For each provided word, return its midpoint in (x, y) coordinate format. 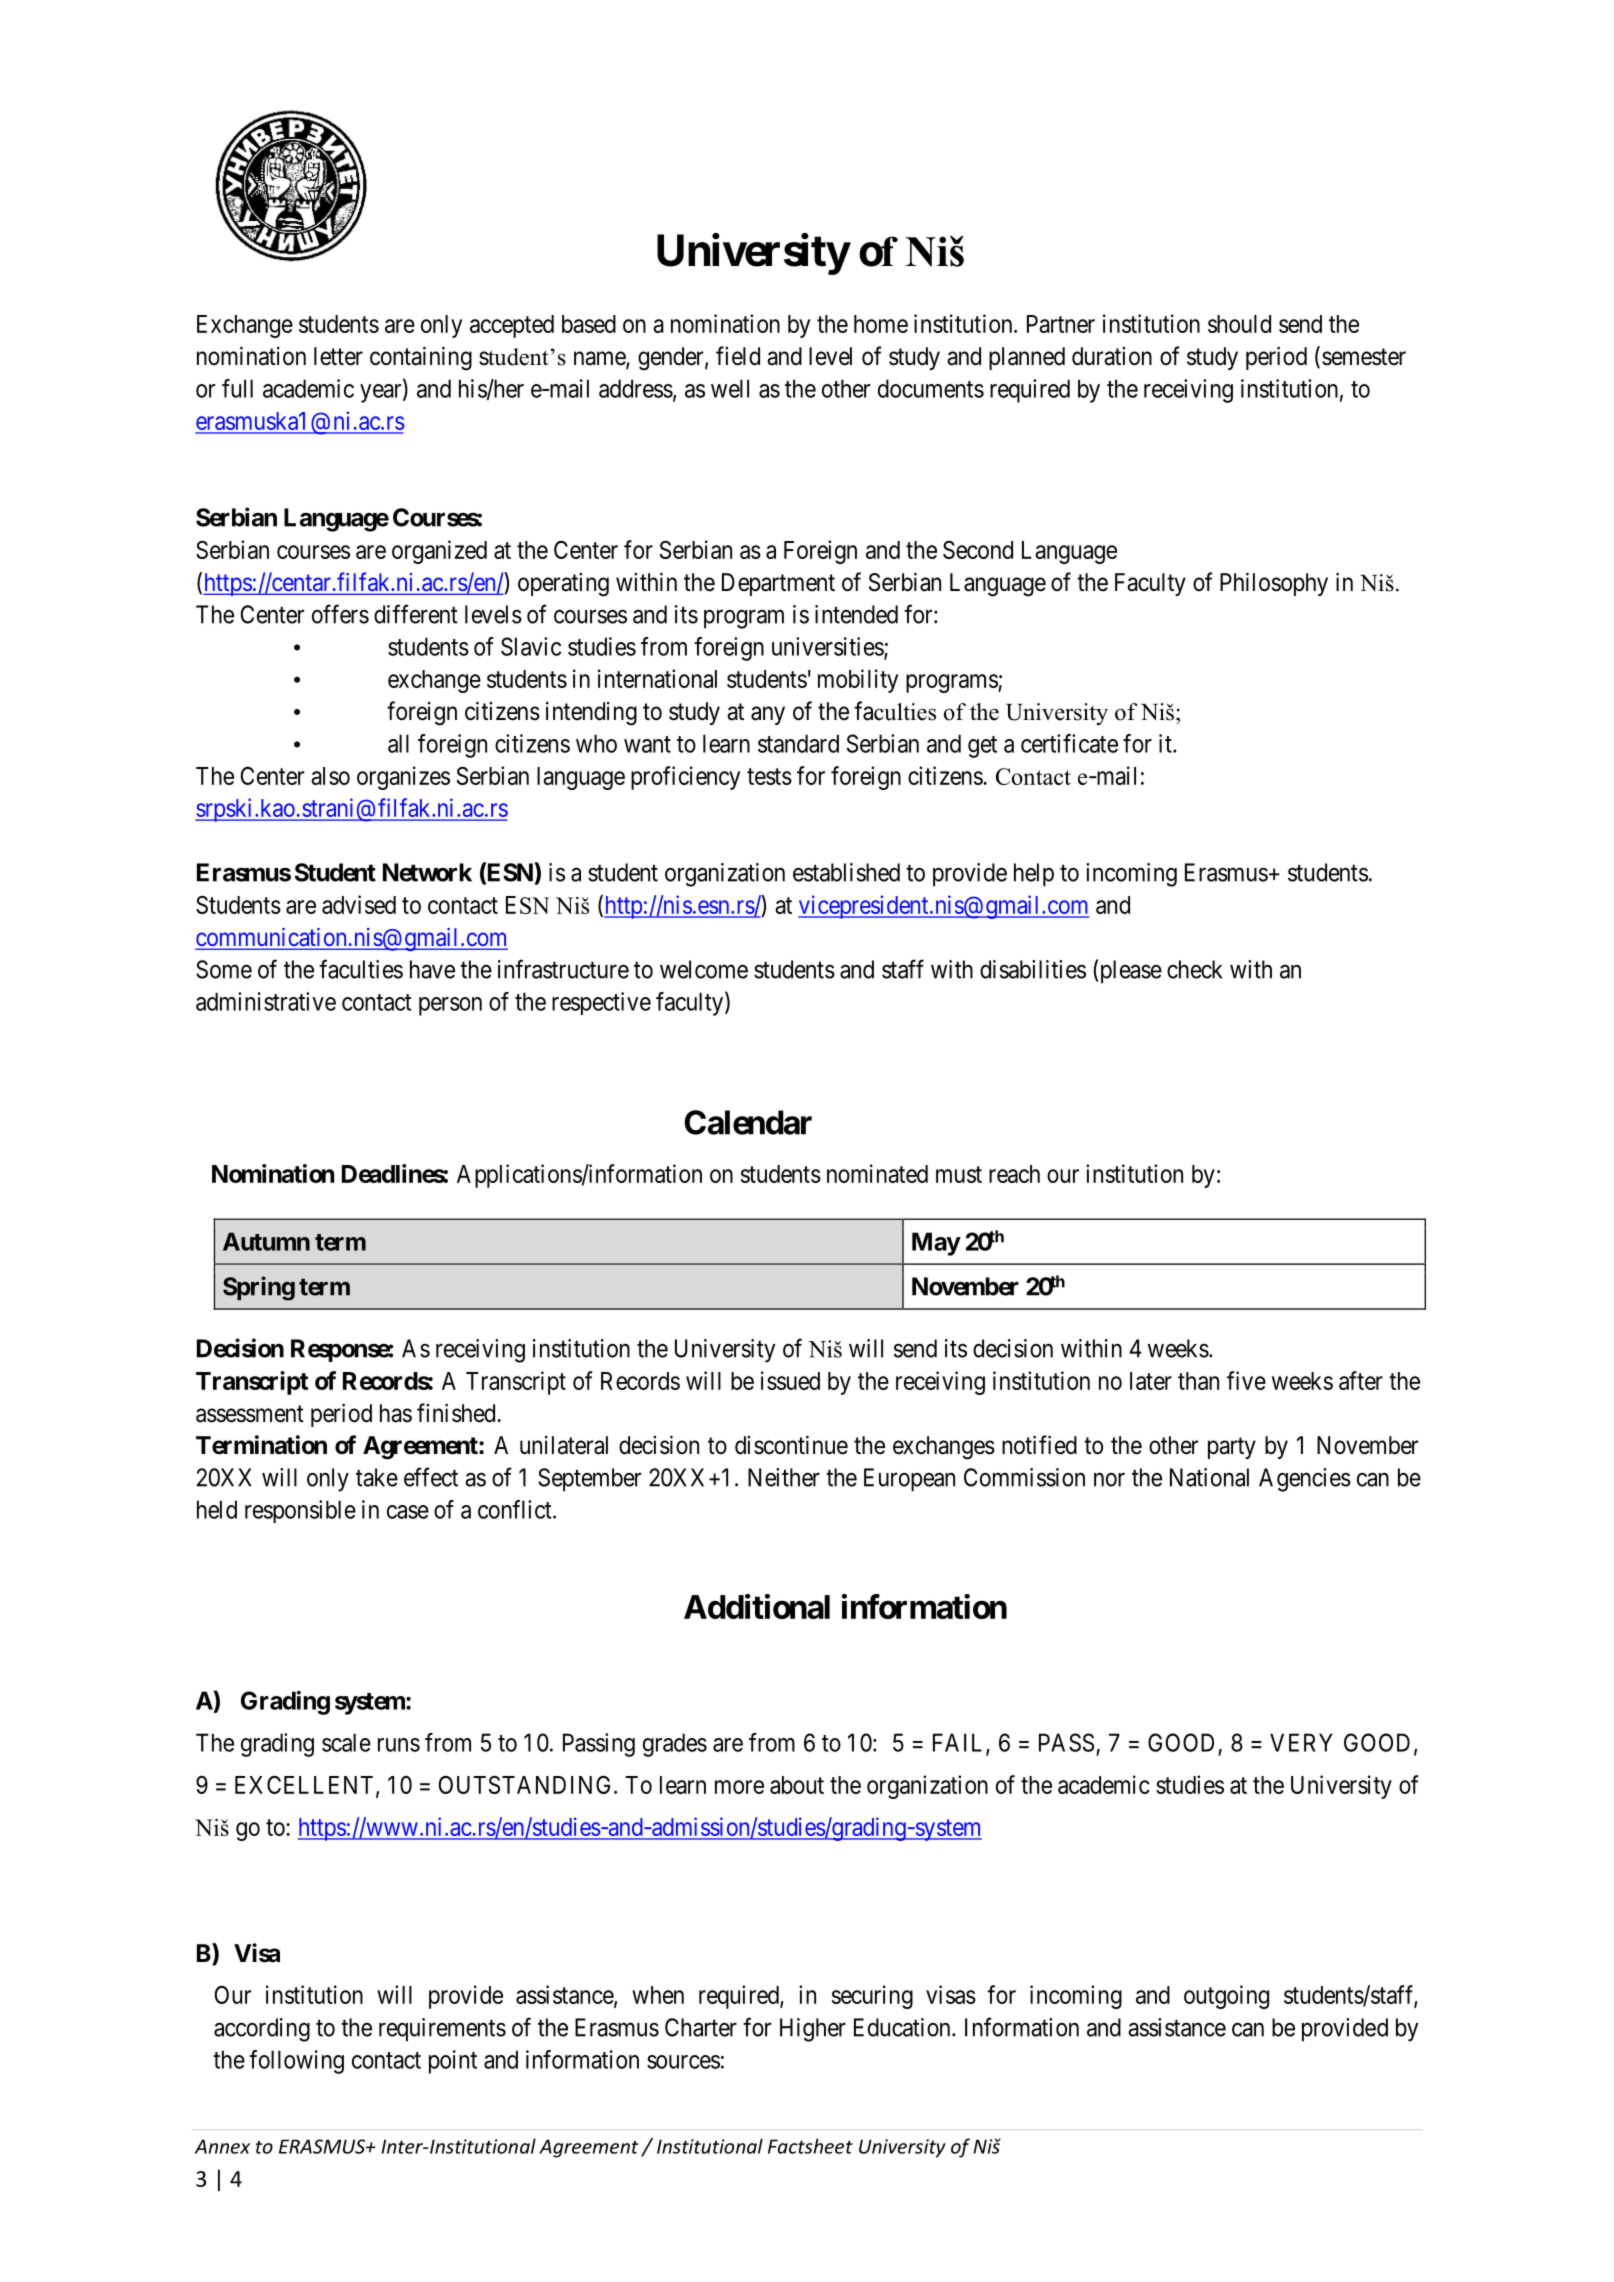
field (738, 356)
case (408, 1512)
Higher (813, 2030)
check (1194, 969)
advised (359, 904)
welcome (704, 969)
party (1232, 1448)
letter (338, 356)
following (296, 2062)
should (1239, 324)
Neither (784, 1477)
